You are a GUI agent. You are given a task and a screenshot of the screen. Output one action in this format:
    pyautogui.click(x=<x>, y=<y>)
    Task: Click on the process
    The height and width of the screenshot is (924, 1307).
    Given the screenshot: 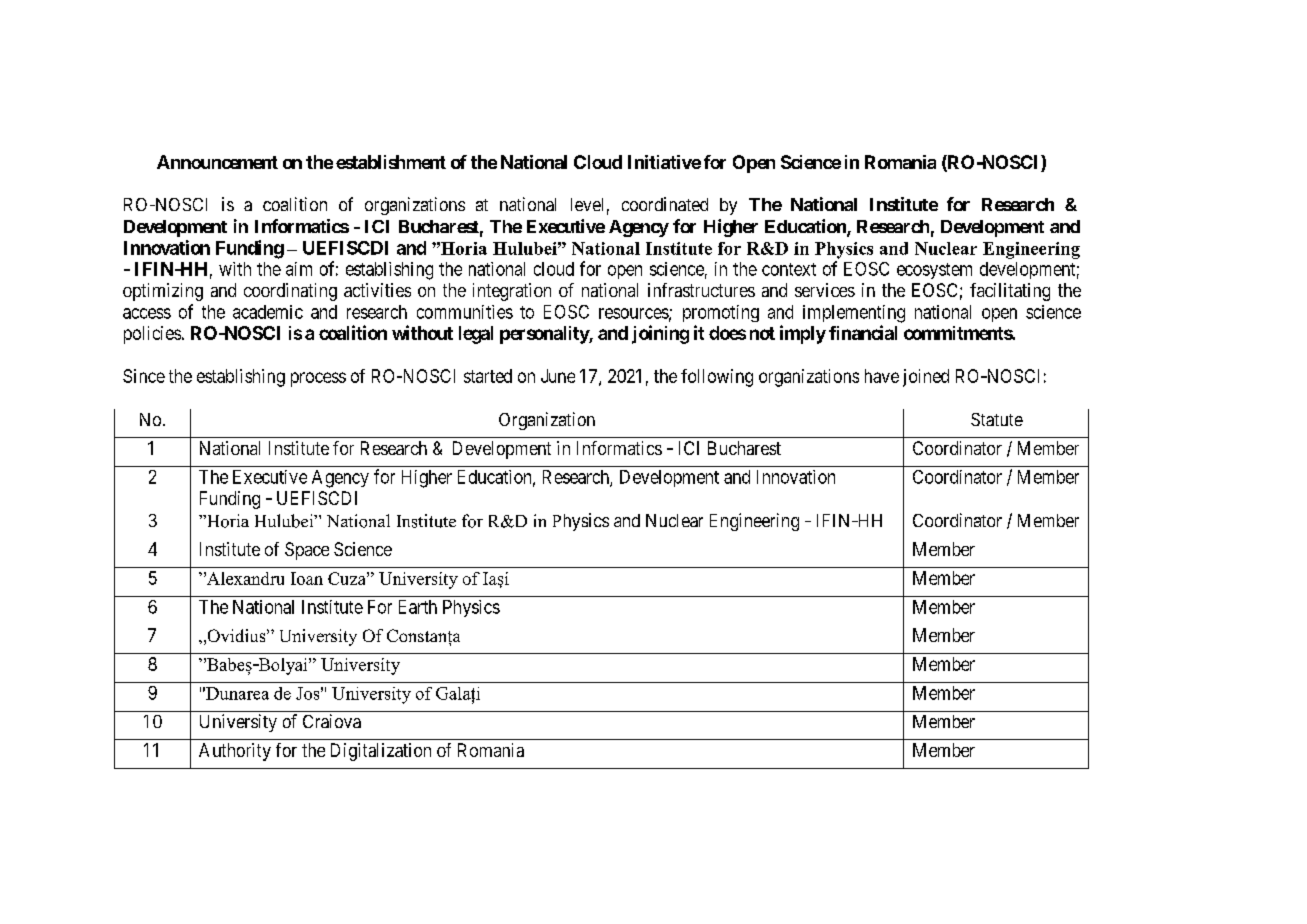 What is the action you would take?
    pyautogui.click(x=318, y=379)
